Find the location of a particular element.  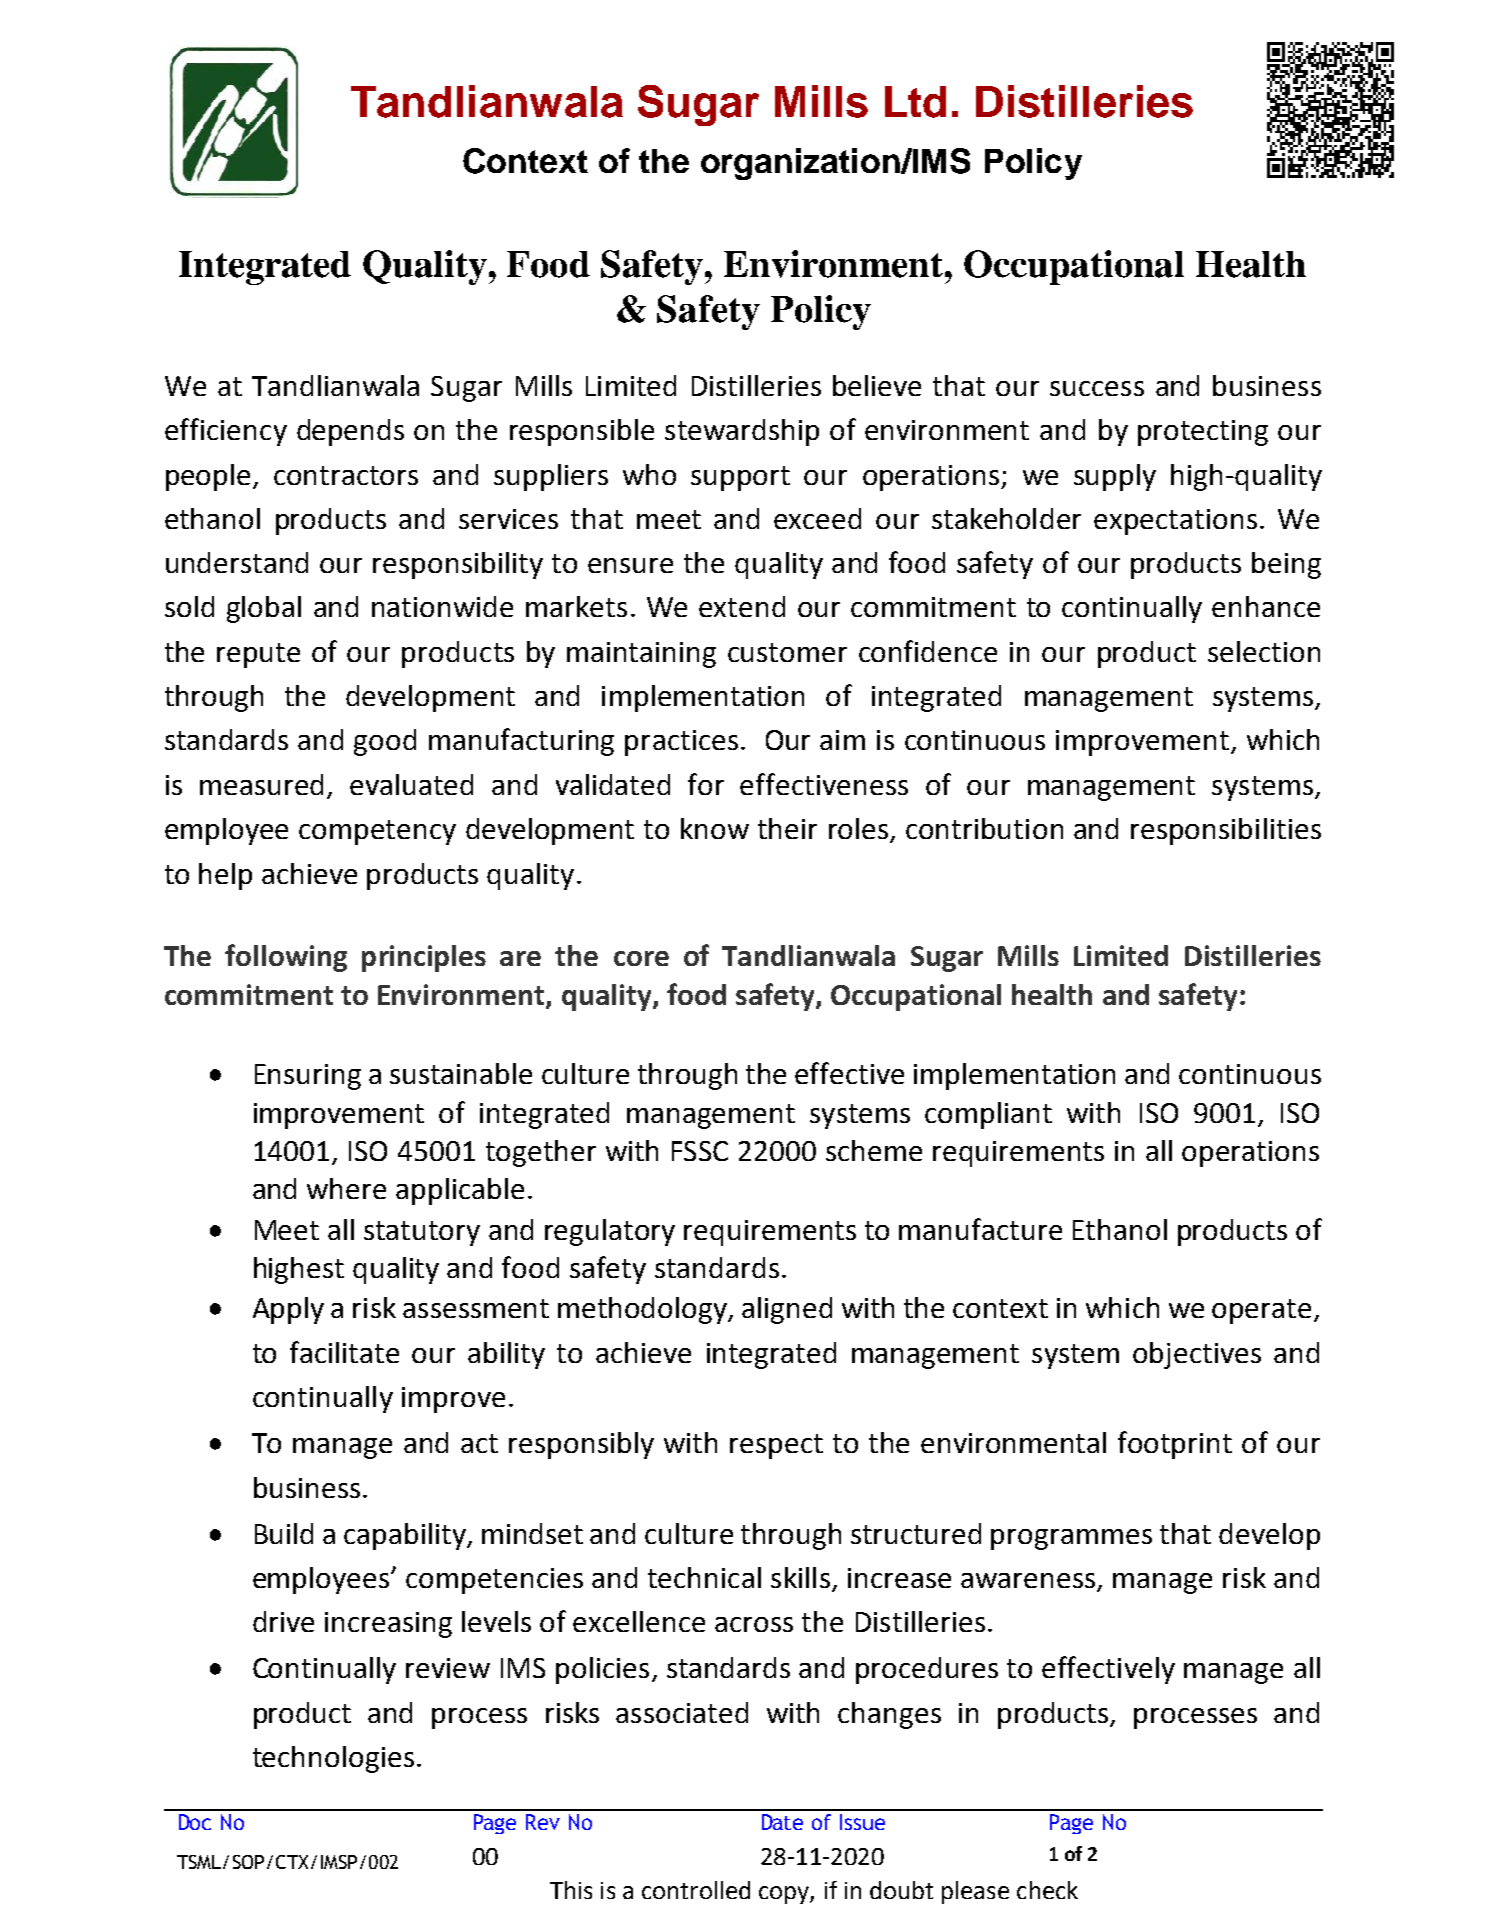

technologies is located at coordinates (333, 1759).
